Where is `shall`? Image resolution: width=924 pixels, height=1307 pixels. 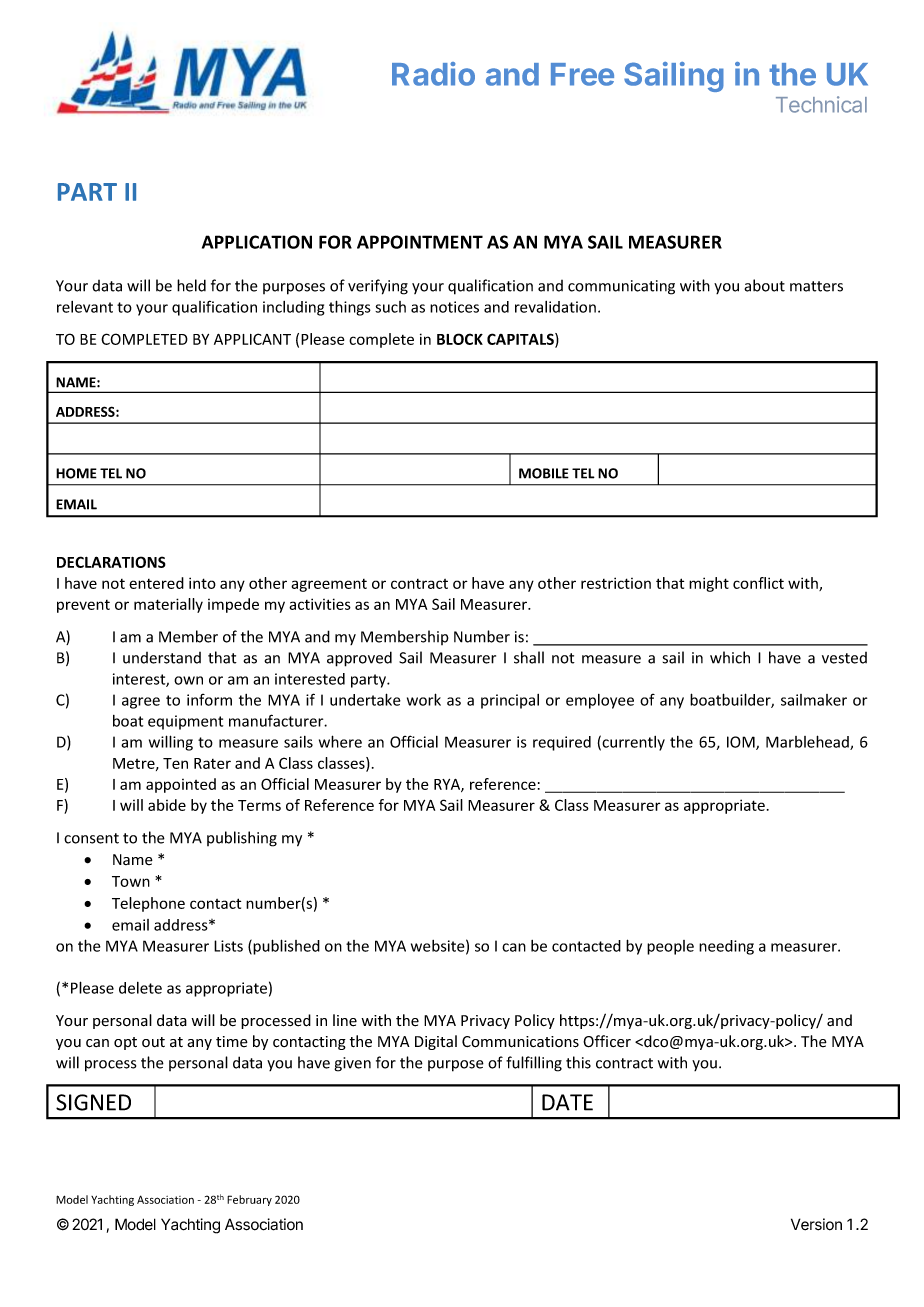
shall is located at coordinates (529, 657).
